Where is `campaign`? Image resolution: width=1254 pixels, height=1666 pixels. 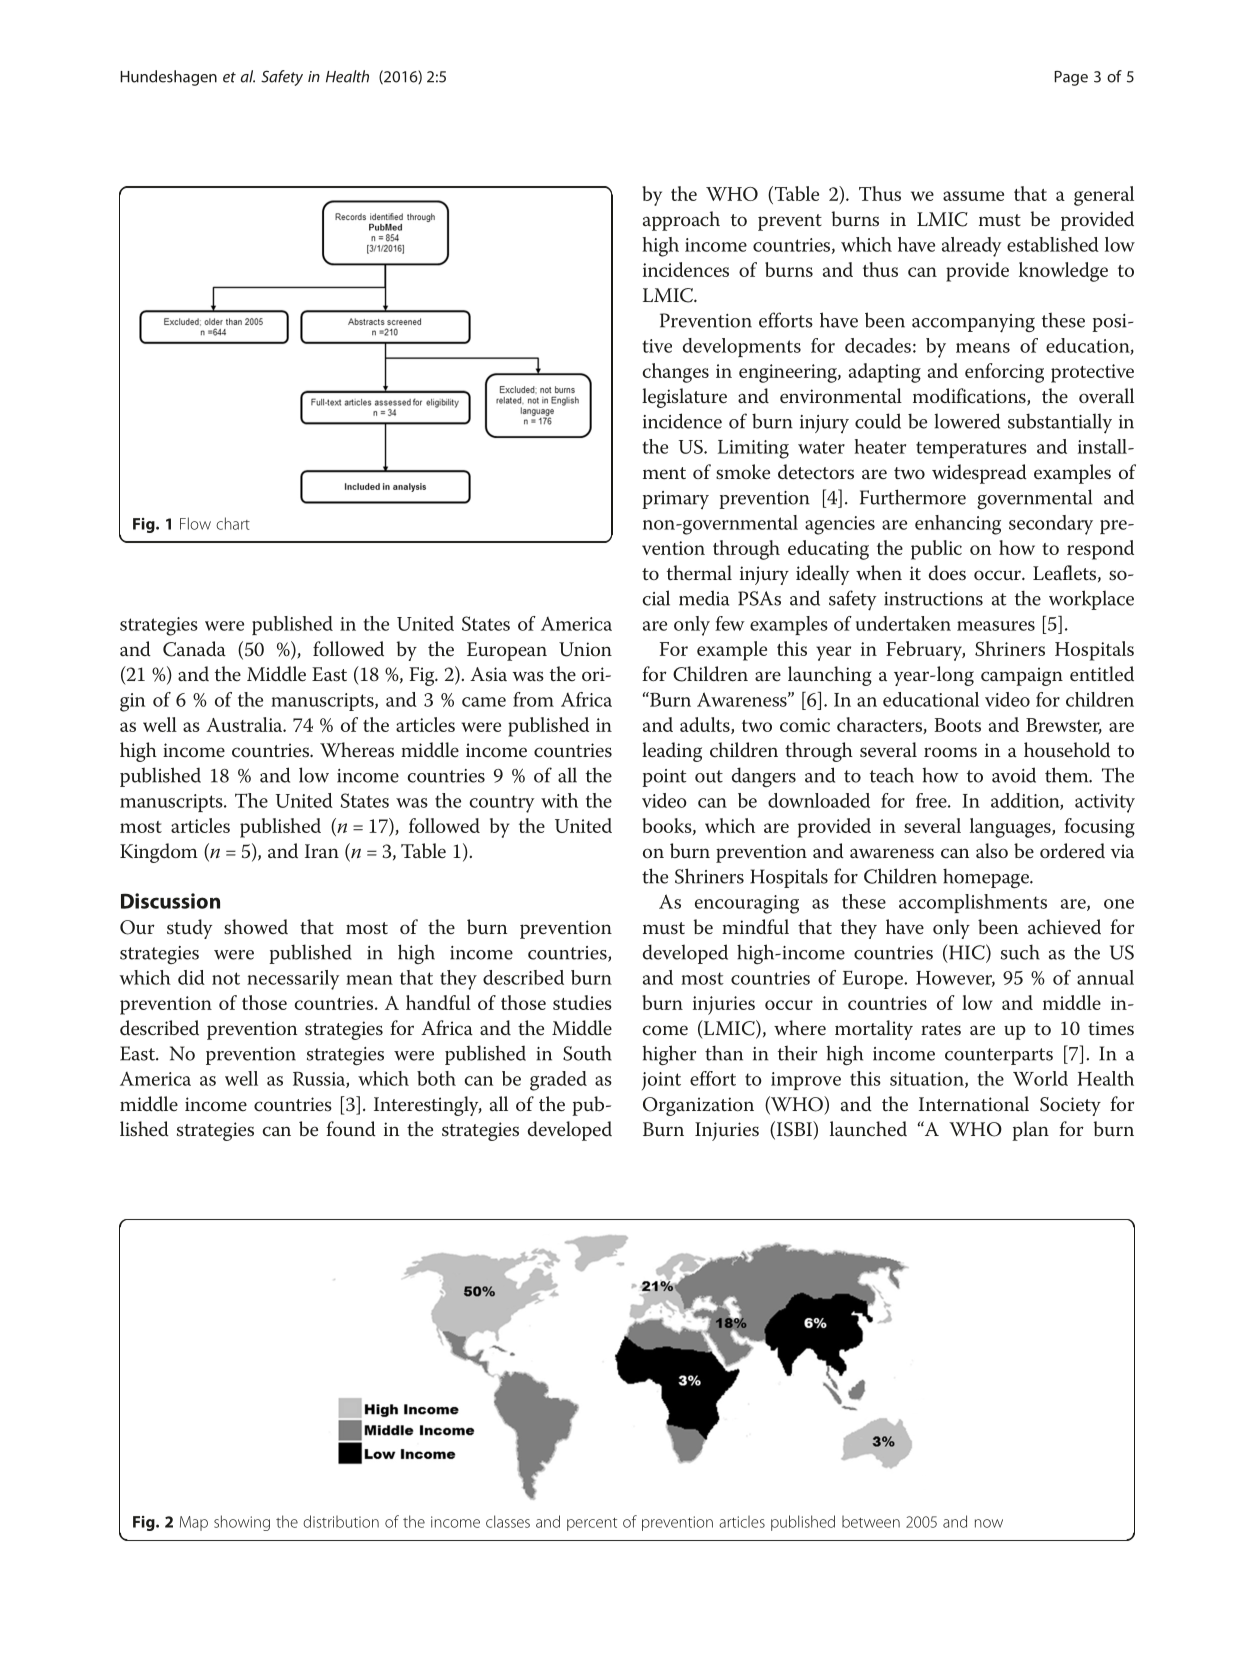 campaign is located at coordinates (1022, 676).
